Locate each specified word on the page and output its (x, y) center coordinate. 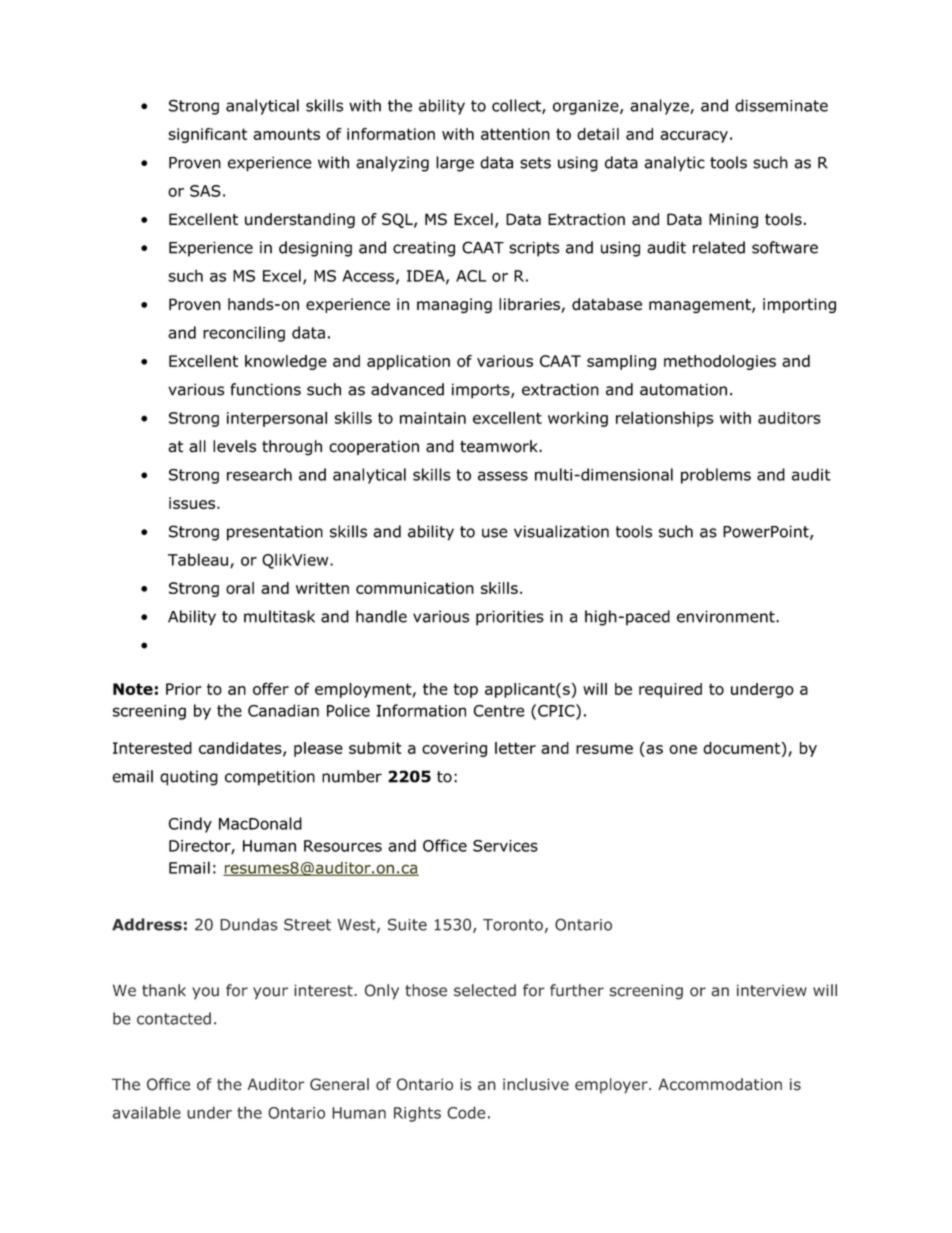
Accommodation (720, 1084)
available (147, 1112)
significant (207, 135)
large (455, 164)
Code (466, 1112)
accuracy (694, 137)
